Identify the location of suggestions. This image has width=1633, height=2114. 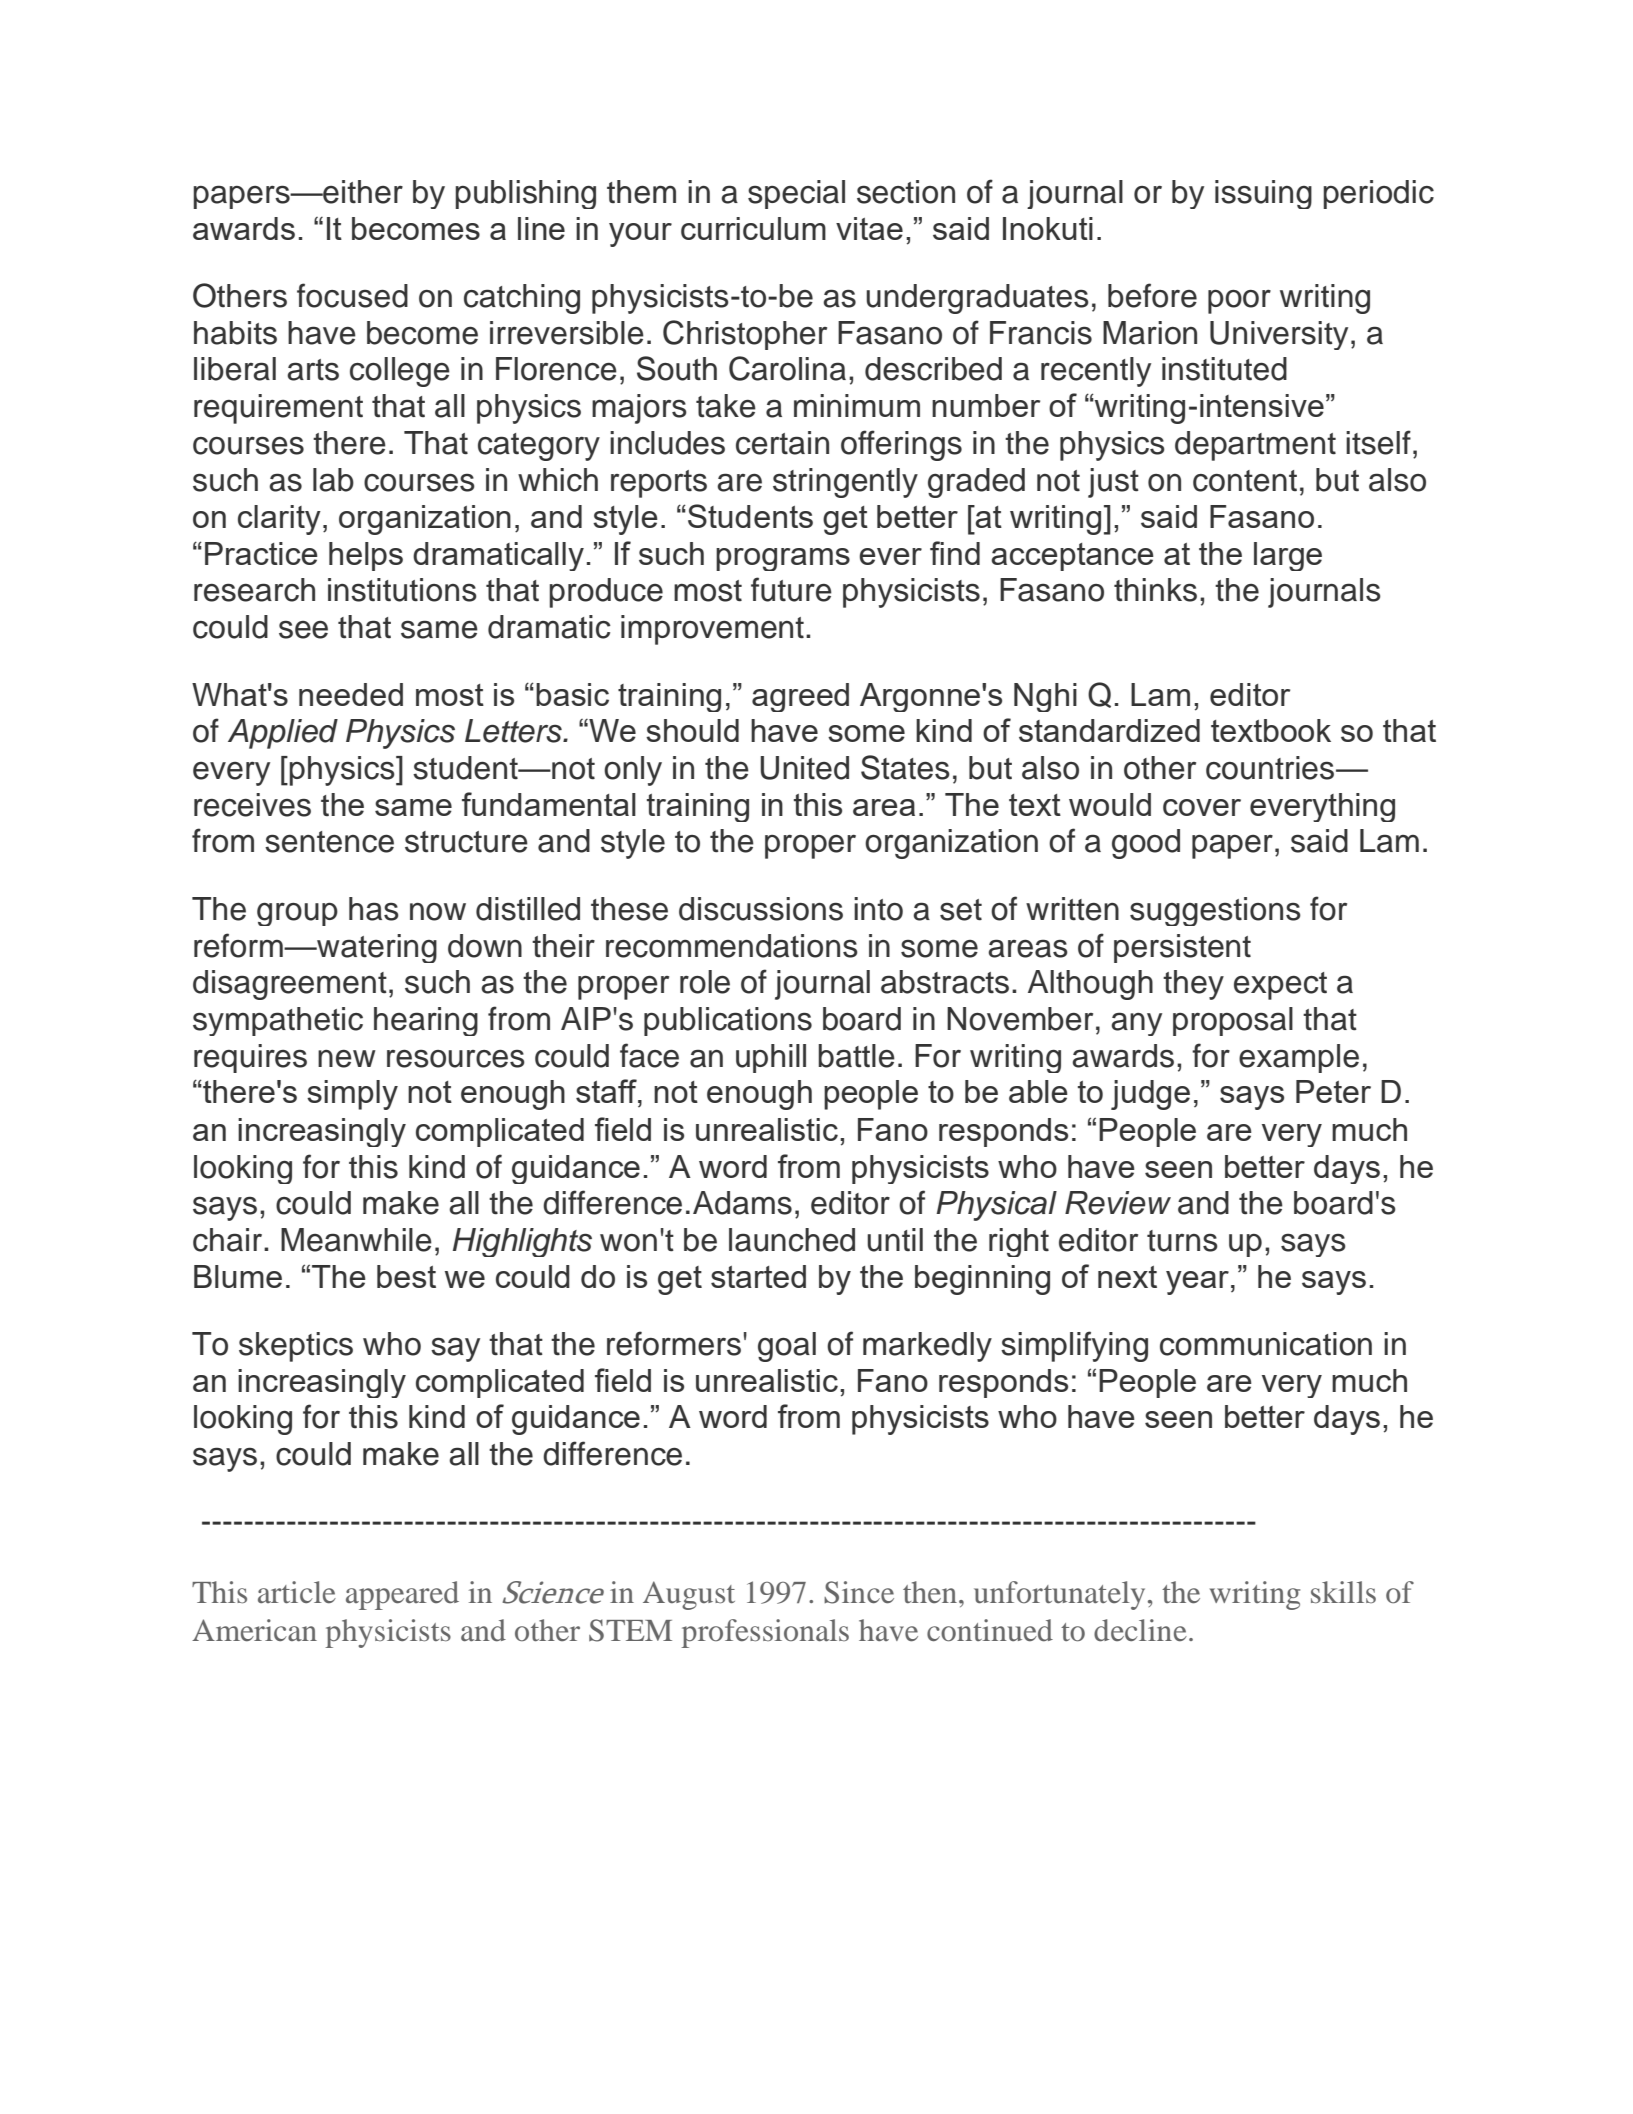
(1215, 911).
